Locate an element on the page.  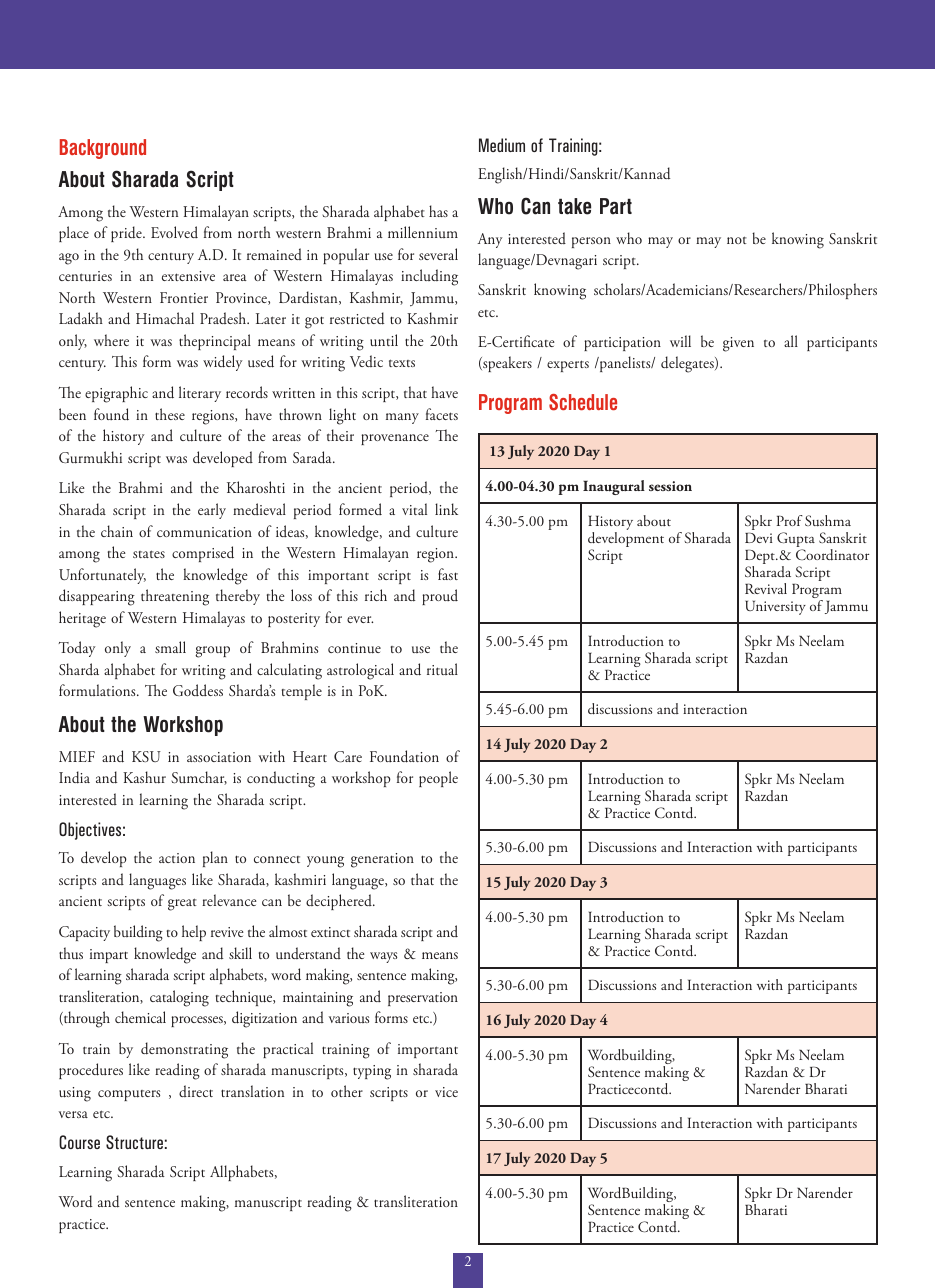
facets is located at coordinates (442, 414).
